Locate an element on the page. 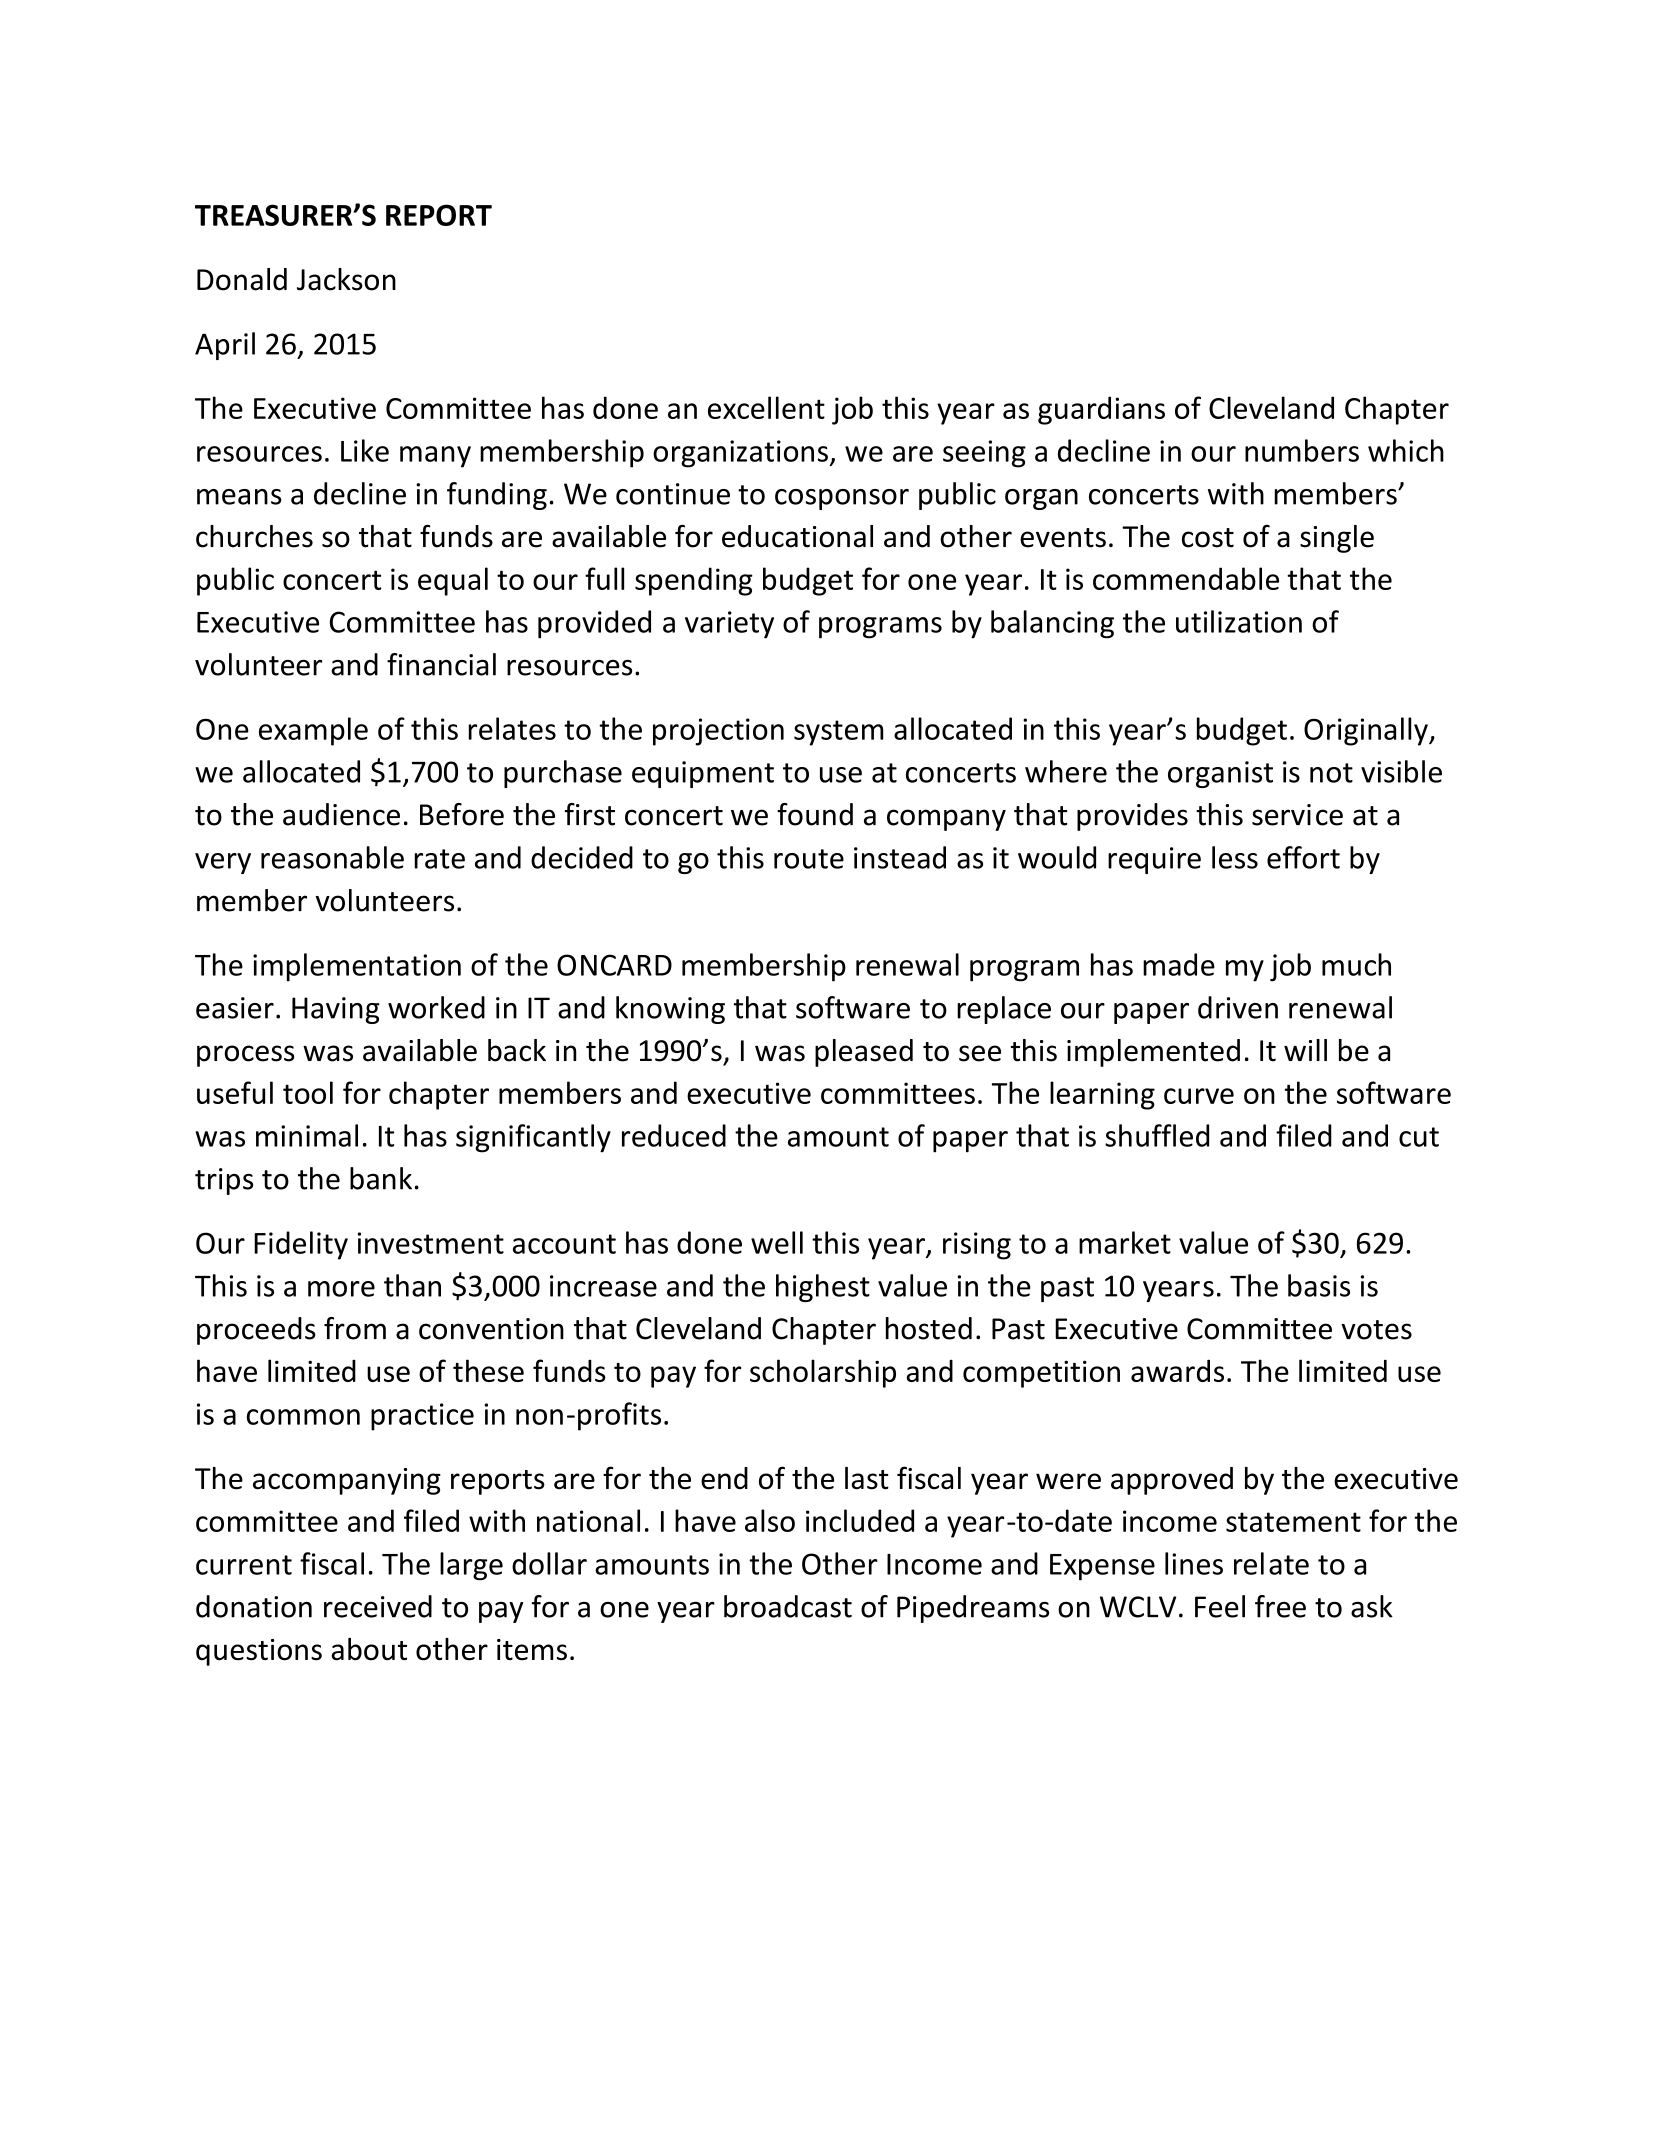 The height and width of the document is (2142, 1655). excellent is located at coordinates (766, 407).
